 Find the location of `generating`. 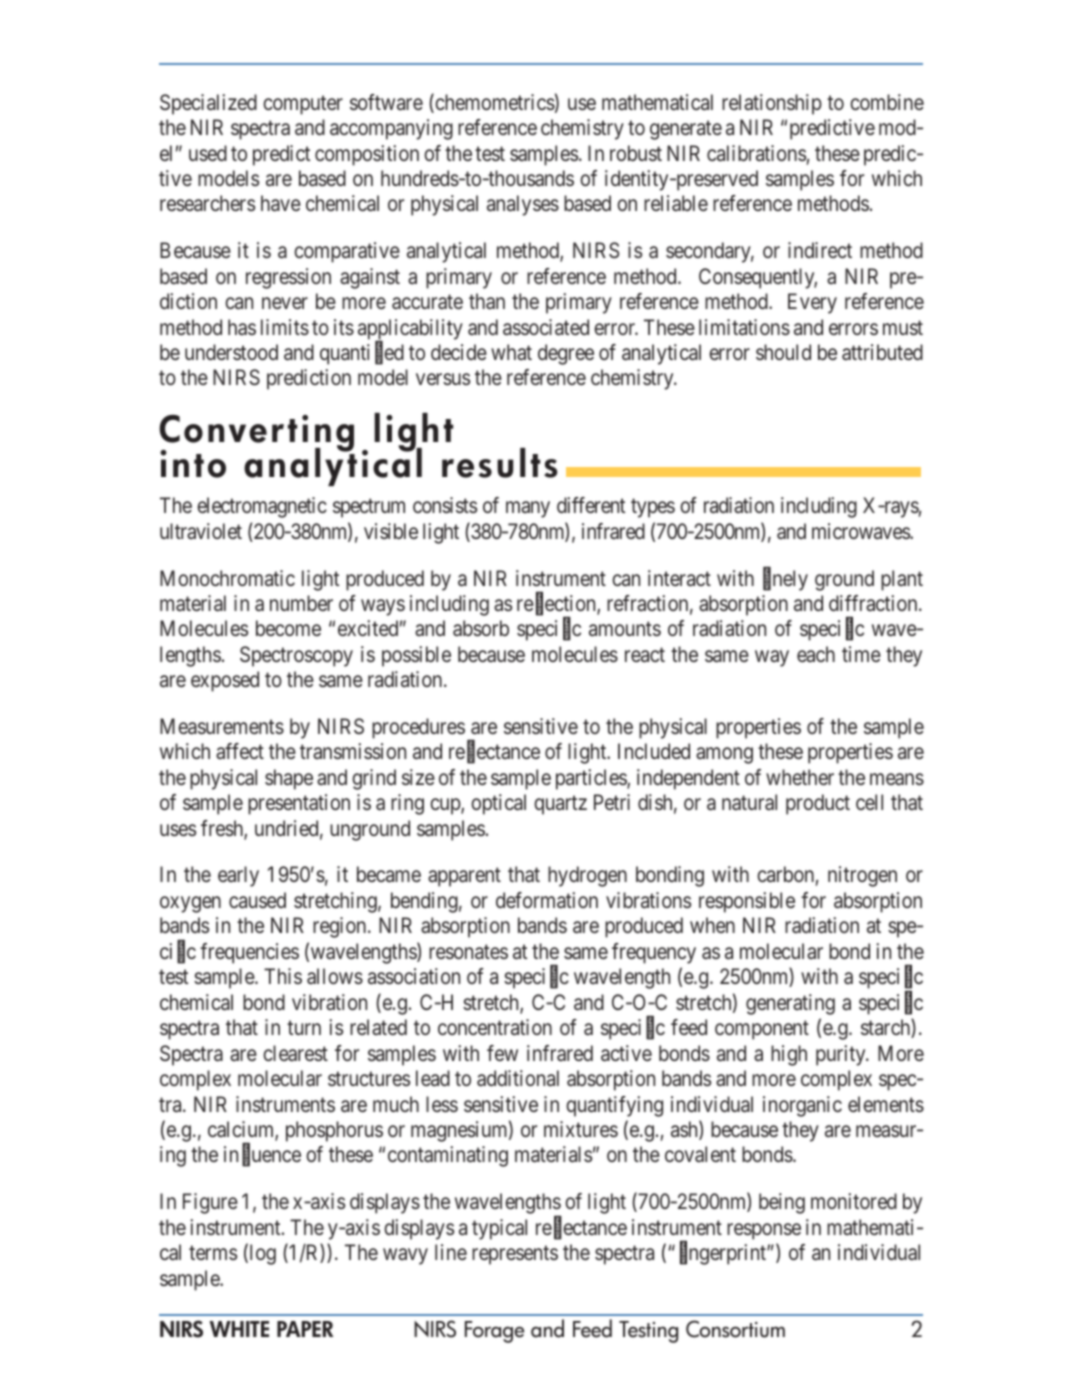

generating is located at coordinates (790, 1004).
